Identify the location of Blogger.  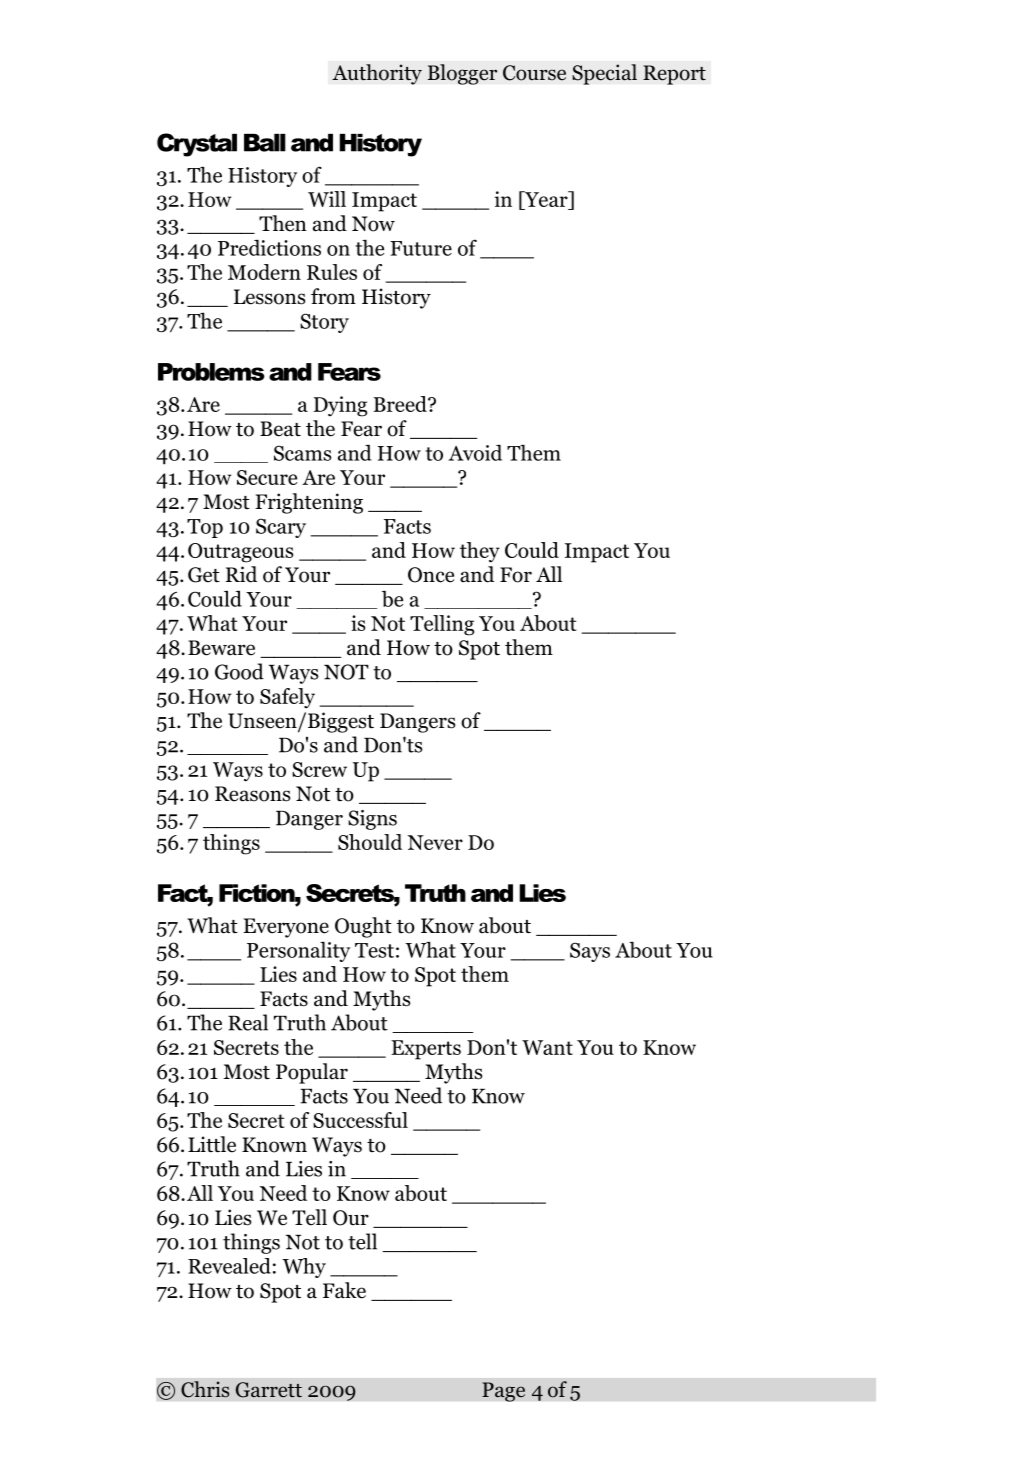
(462, 74).
